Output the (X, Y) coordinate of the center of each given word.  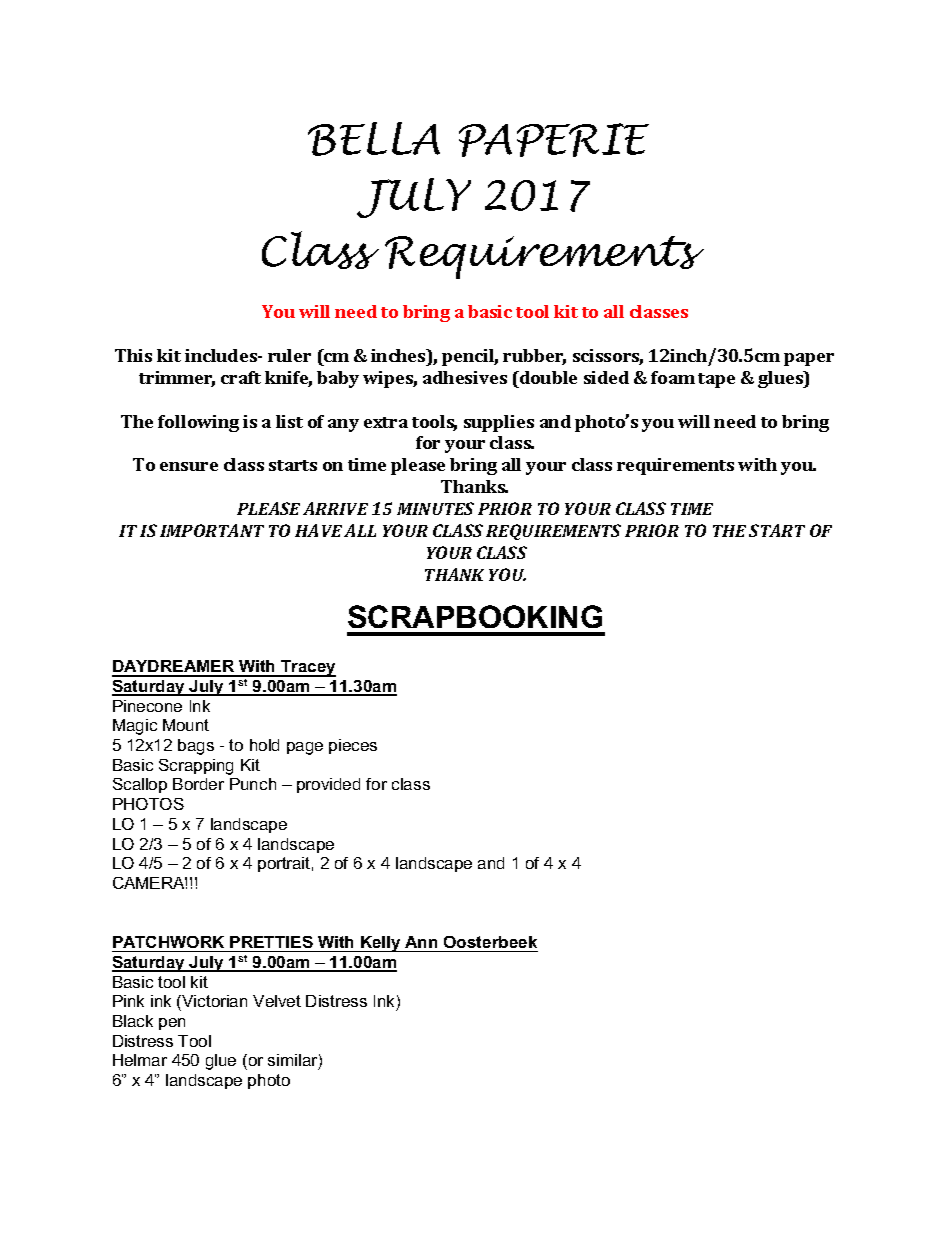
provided (328, 785)
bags (196, 747)
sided (606, 377)
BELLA (374, 139)
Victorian (213, 1001)
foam (673, 377)
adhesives (465, 377)
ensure (189, 466)
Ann (421, 942)
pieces (353, 746)
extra (386, 422)
